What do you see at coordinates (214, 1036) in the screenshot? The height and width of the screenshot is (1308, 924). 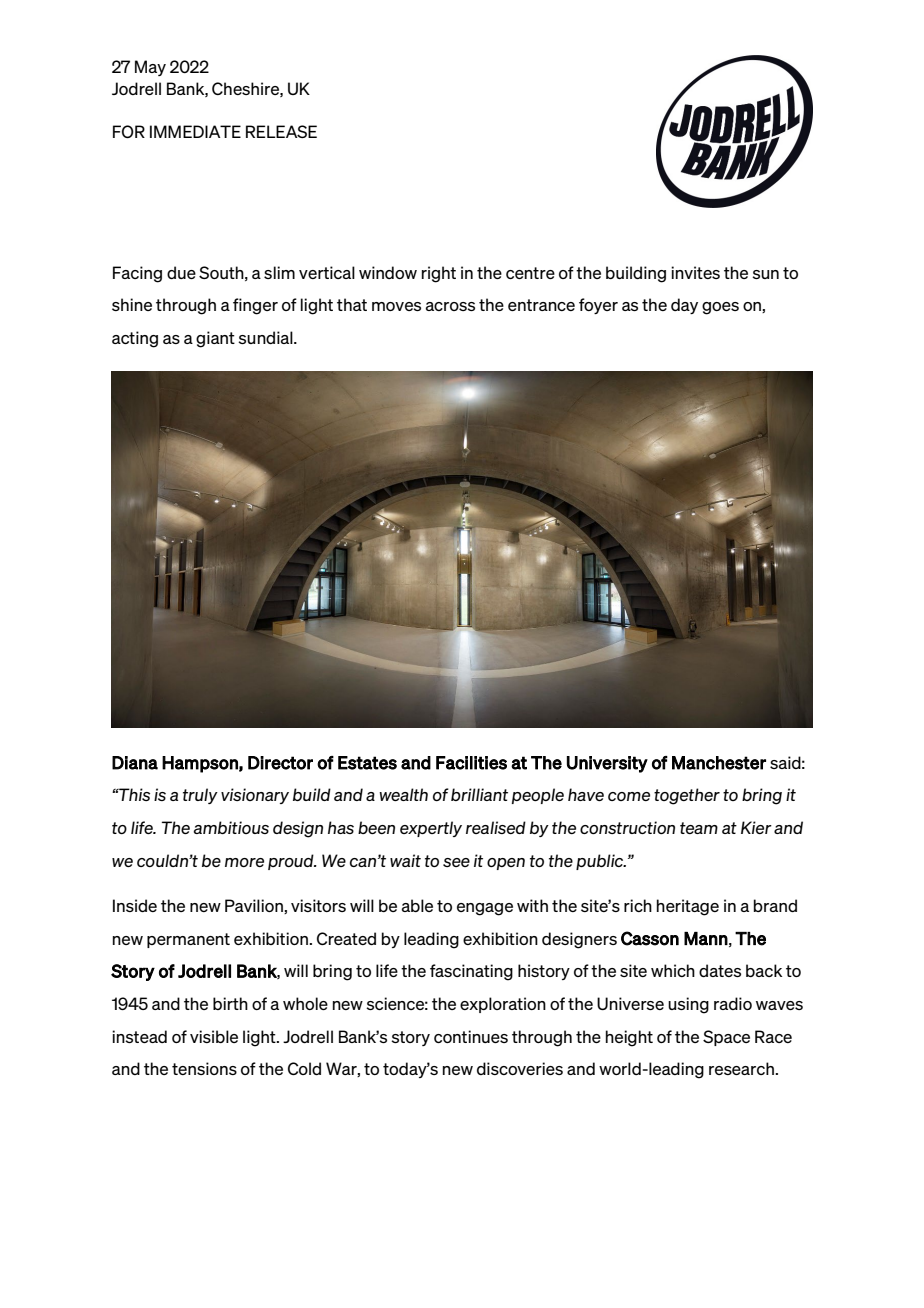 I see `visible` at bounding box center [214, 1036].
